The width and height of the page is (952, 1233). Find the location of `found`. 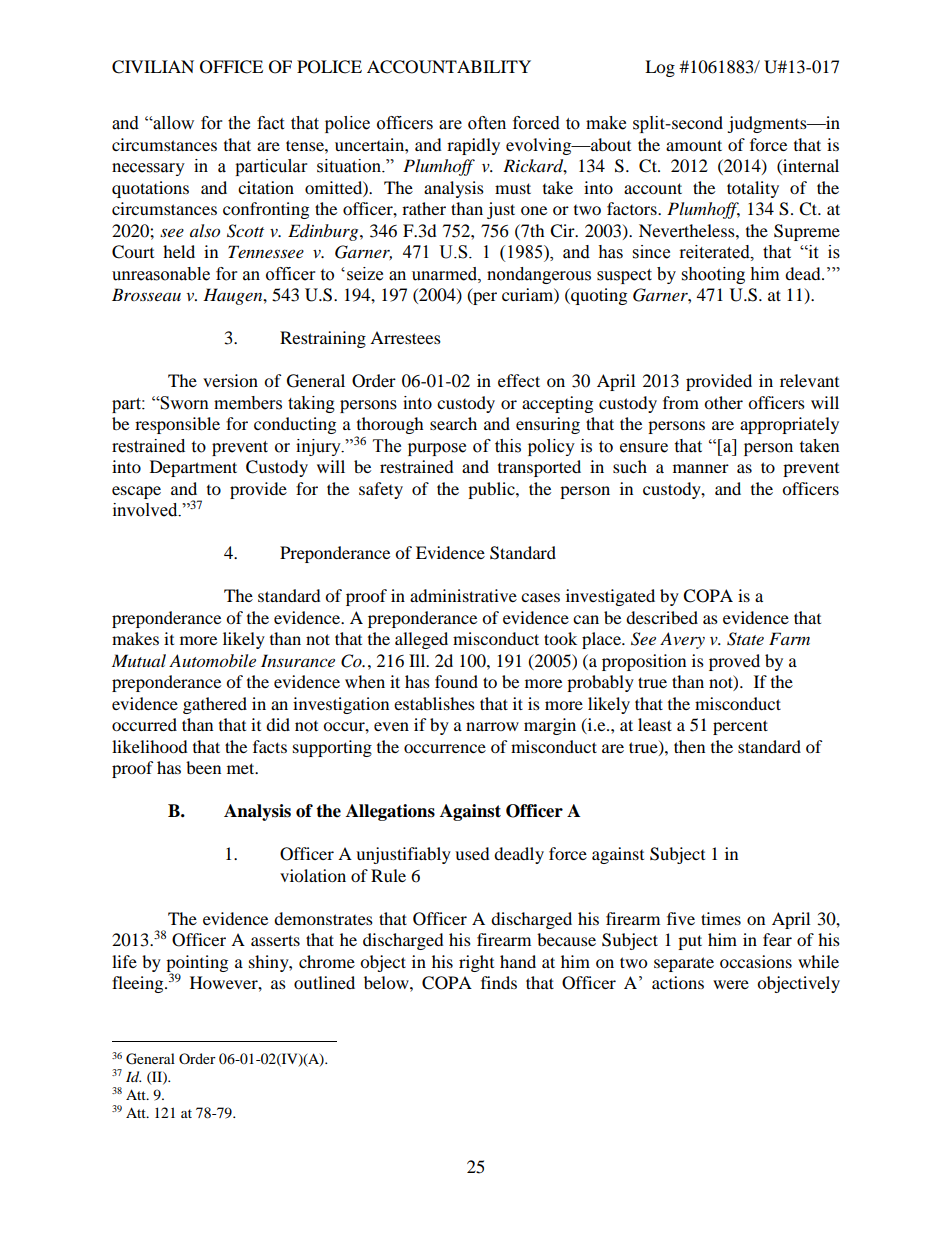

found is located at coordinates (456, 681).
